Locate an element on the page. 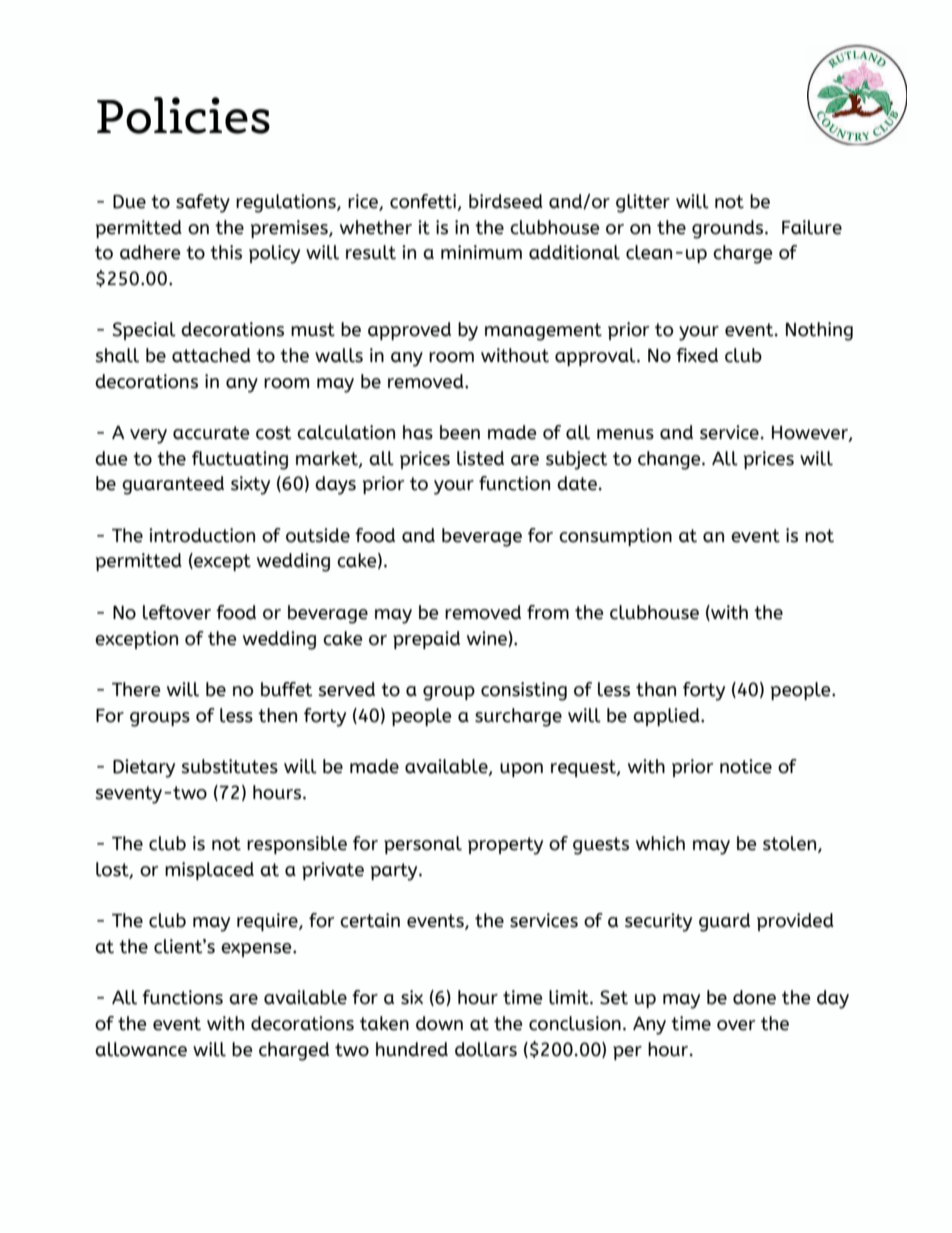 The height and width of the document is (1233, 952). glitter is located at coordinates (643, 203).
